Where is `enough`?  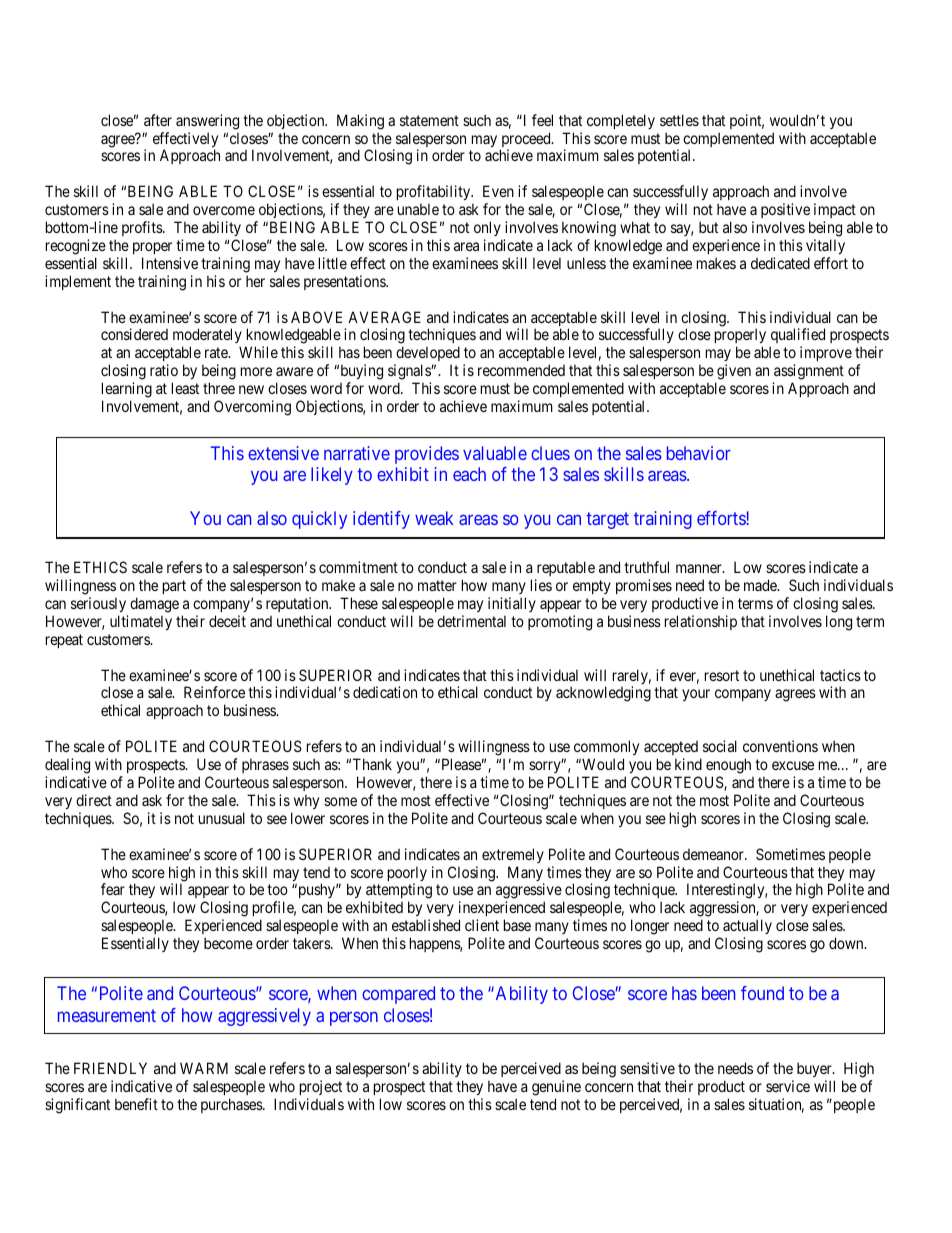 enough is located at coordinates (728, 766).
